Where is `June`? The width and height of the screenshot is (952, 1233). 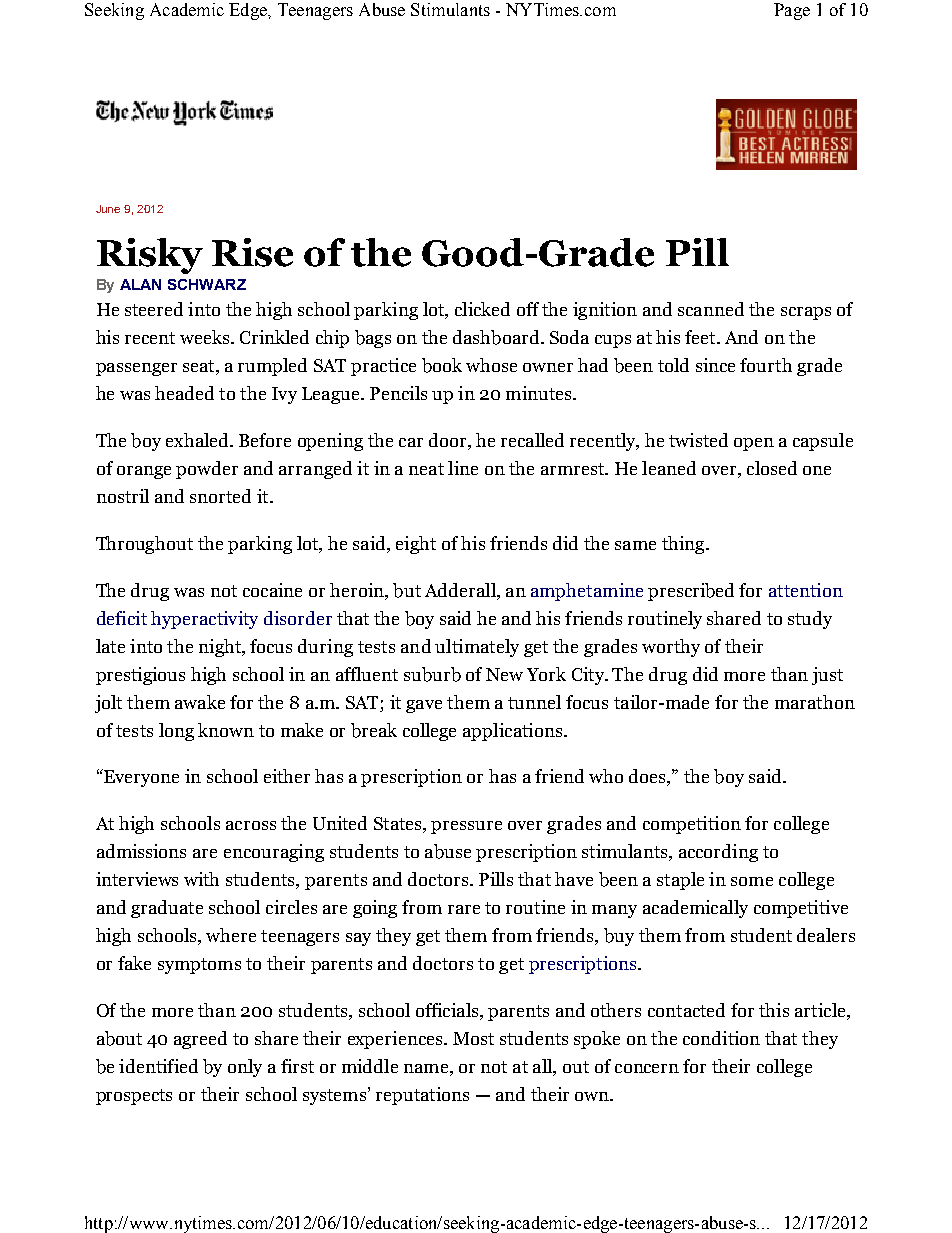
June is located at coordinates (108, 209).
